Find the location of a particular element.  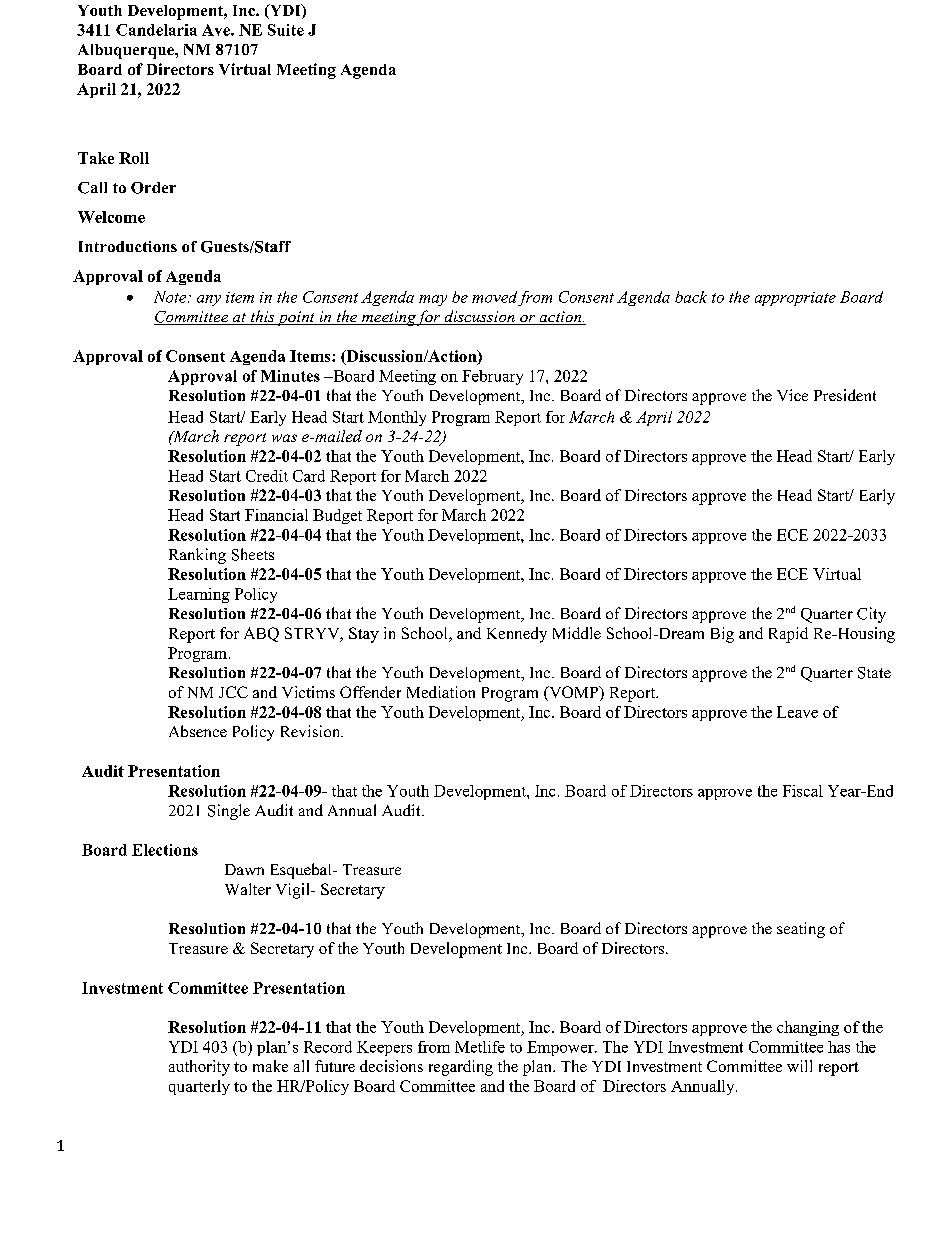

Rapid is located at coordinates (788, 635).
